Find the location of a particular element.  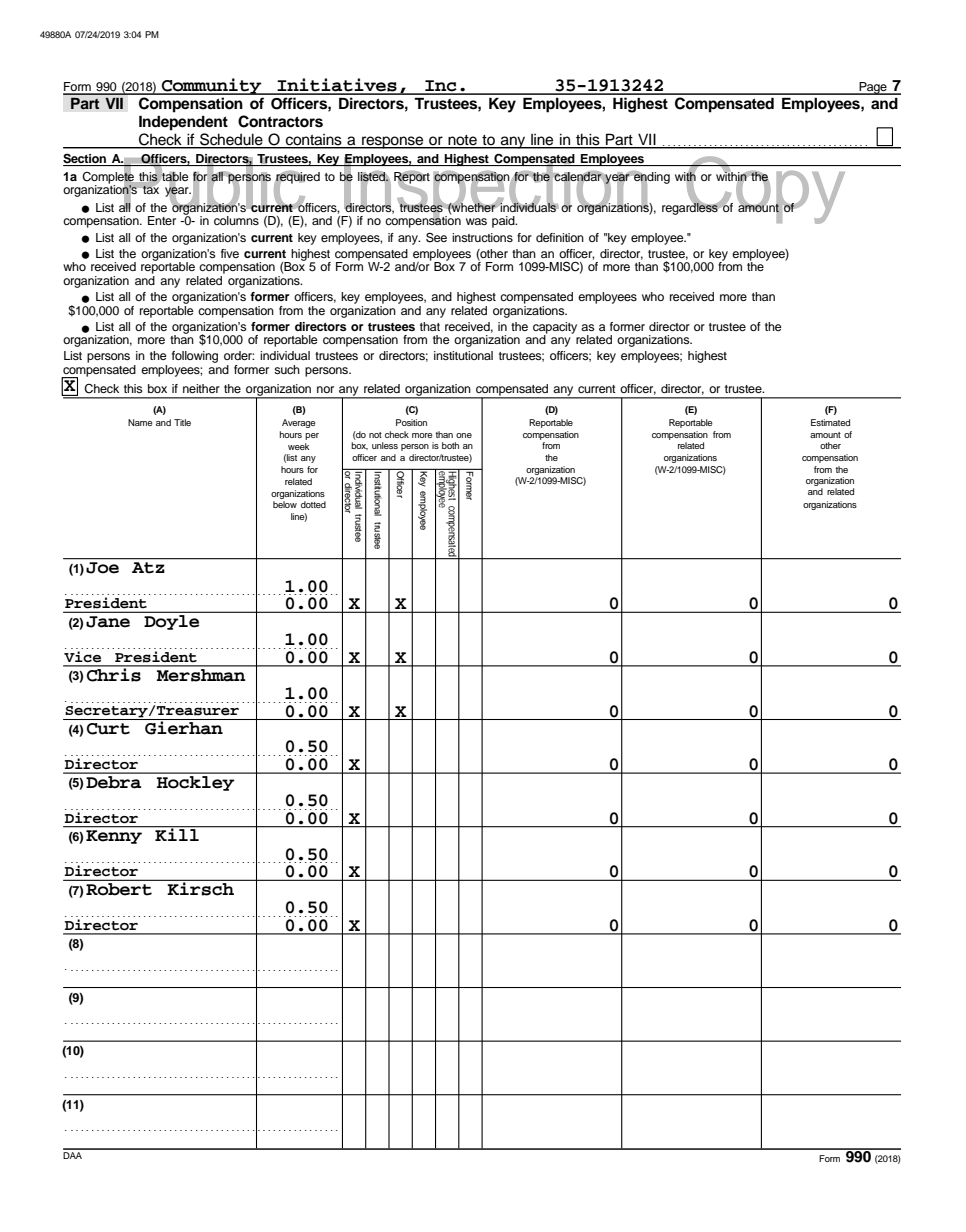

Page is located at coordinates (873, 88).
